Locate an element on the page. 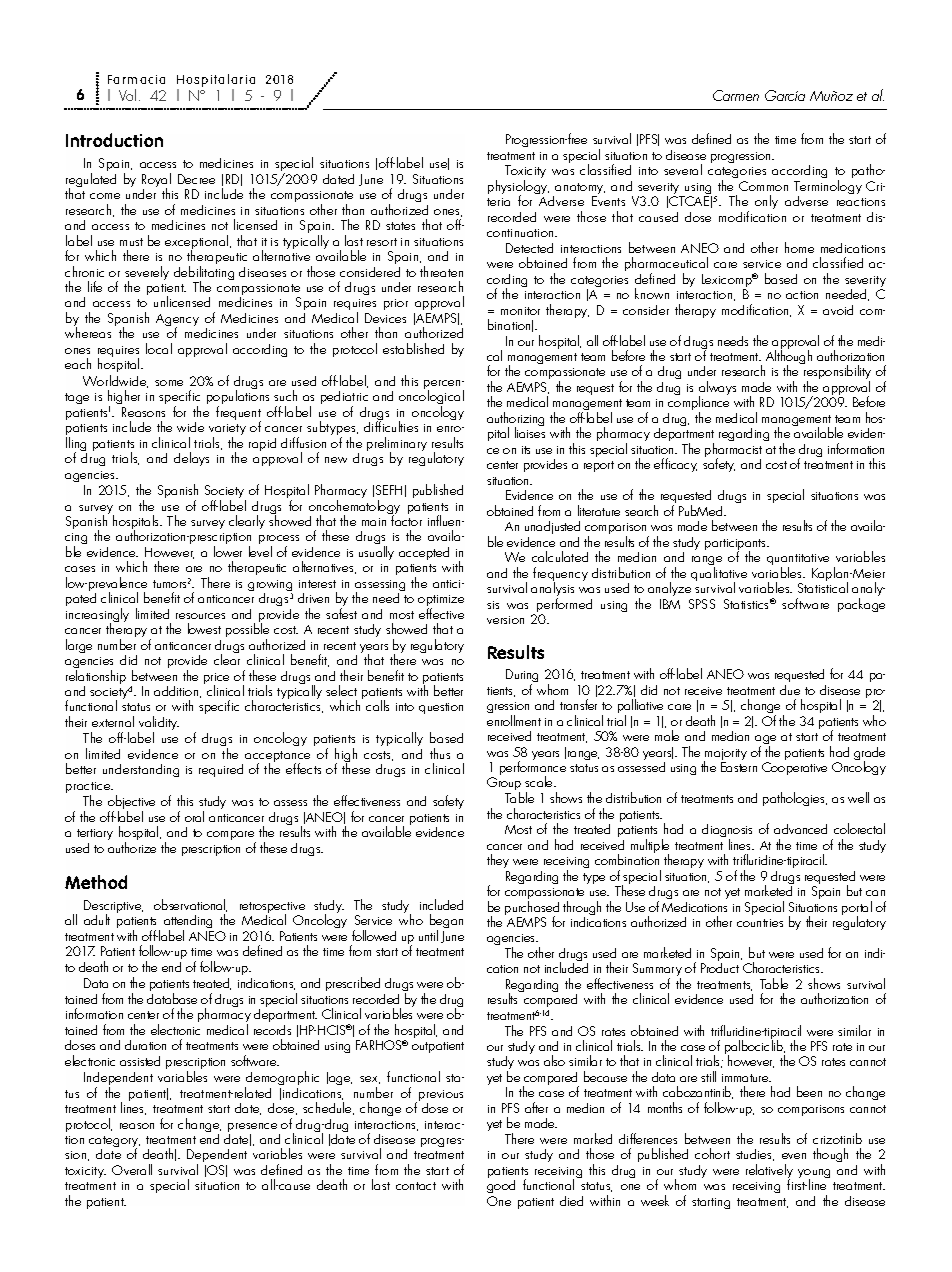 The height and width of the image is (1272, 952). due is located at coordinates (790, 690).
